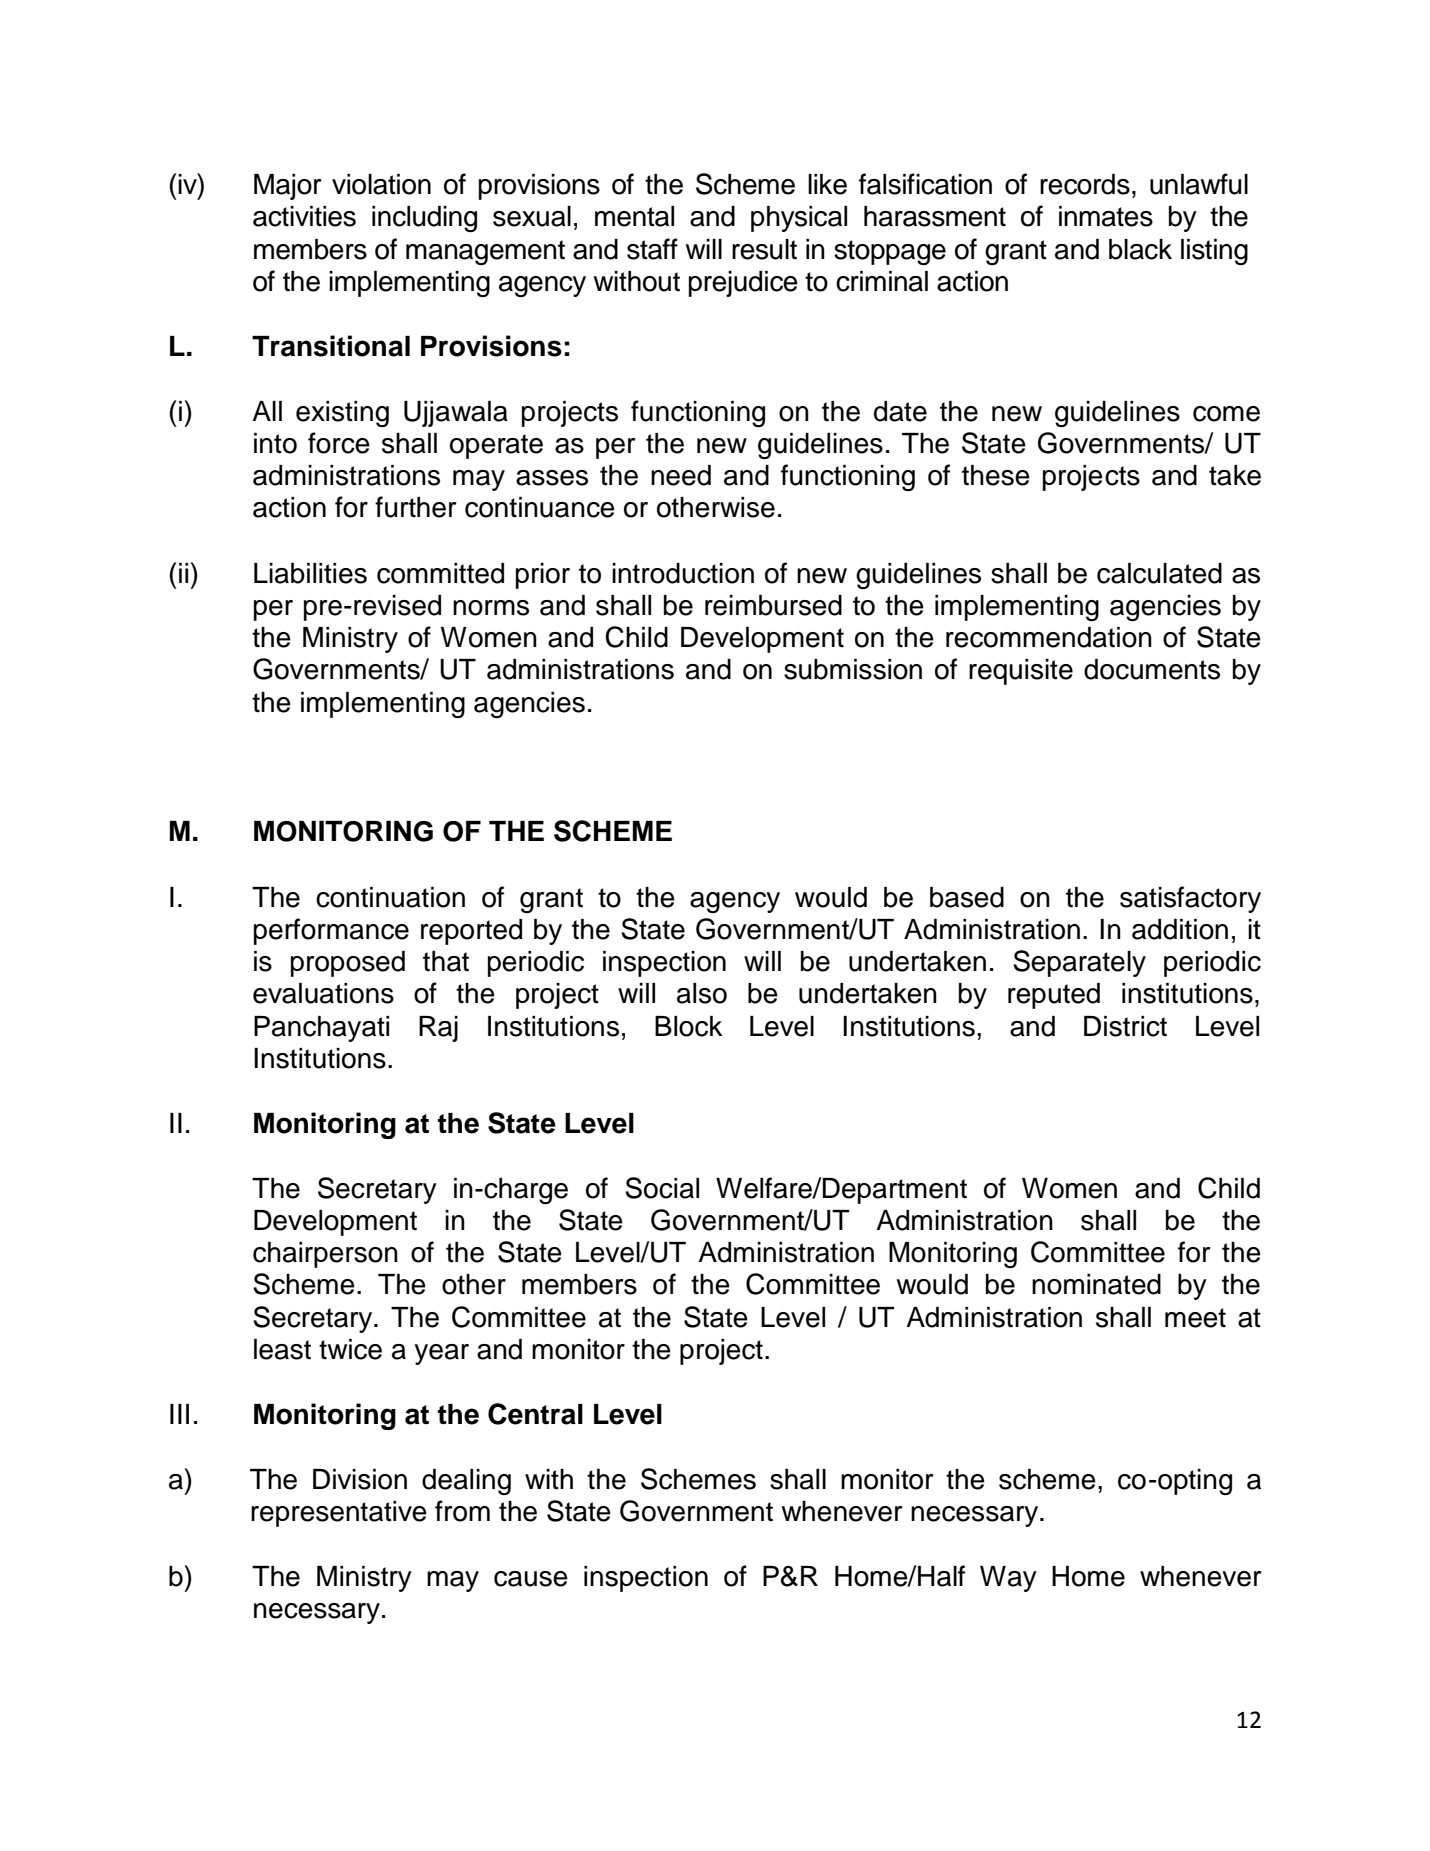 Image resolution: width=1430 pixels, height=1851 pixels. Describe the element at coordinates (1096, 1284) in the screenshot. I see `nominated` at that location.
